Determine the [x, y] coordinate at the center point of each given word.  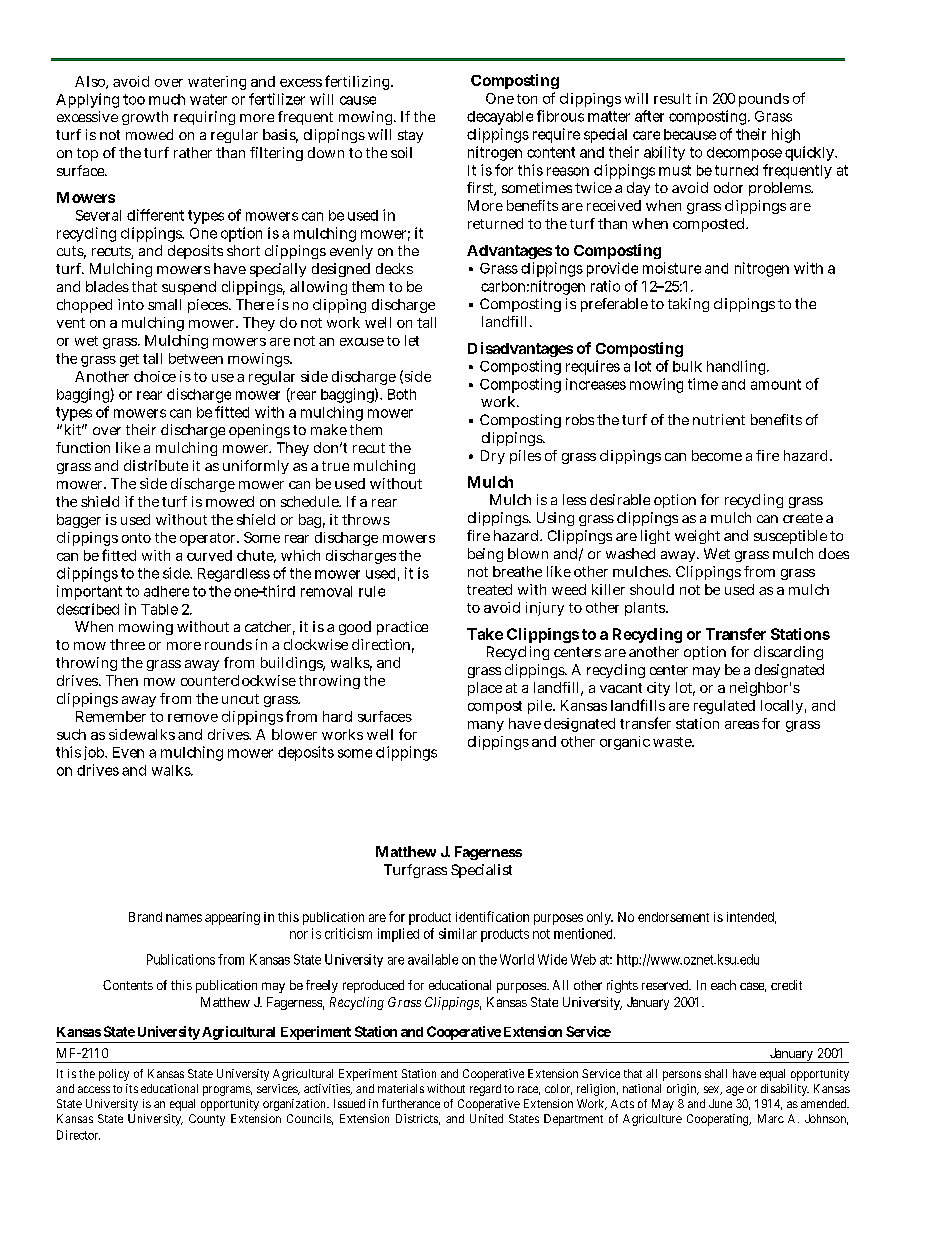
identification [492, 916]
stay [410, 136]
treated [489, 589]
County [207, 1120]
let [412, 340]
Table [159, 609]
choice [155, 376]
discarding [788, 653]
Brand [145, 917]
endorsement [673, 917]
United [486, 1118]
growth [145, 118]
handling [738, 367]
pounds [764, 100]
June [720, 1103]
